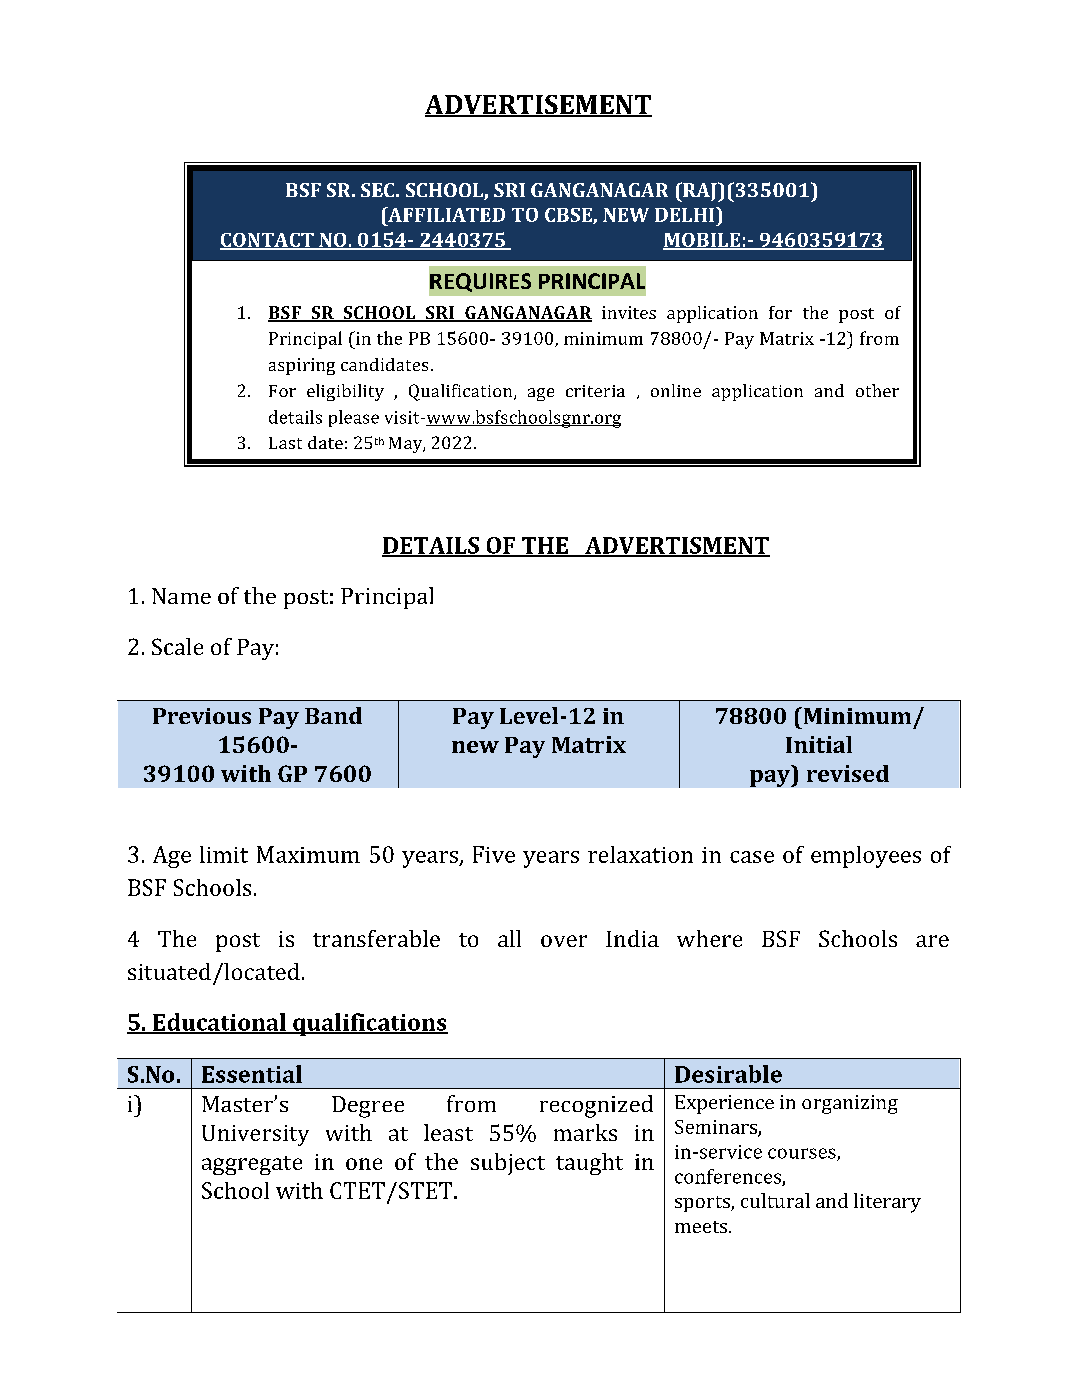  What do you see at coordinates (538, 105) in the screenshot?
I see `ADVERTISEMENT` at bounding box center [538, 105].
